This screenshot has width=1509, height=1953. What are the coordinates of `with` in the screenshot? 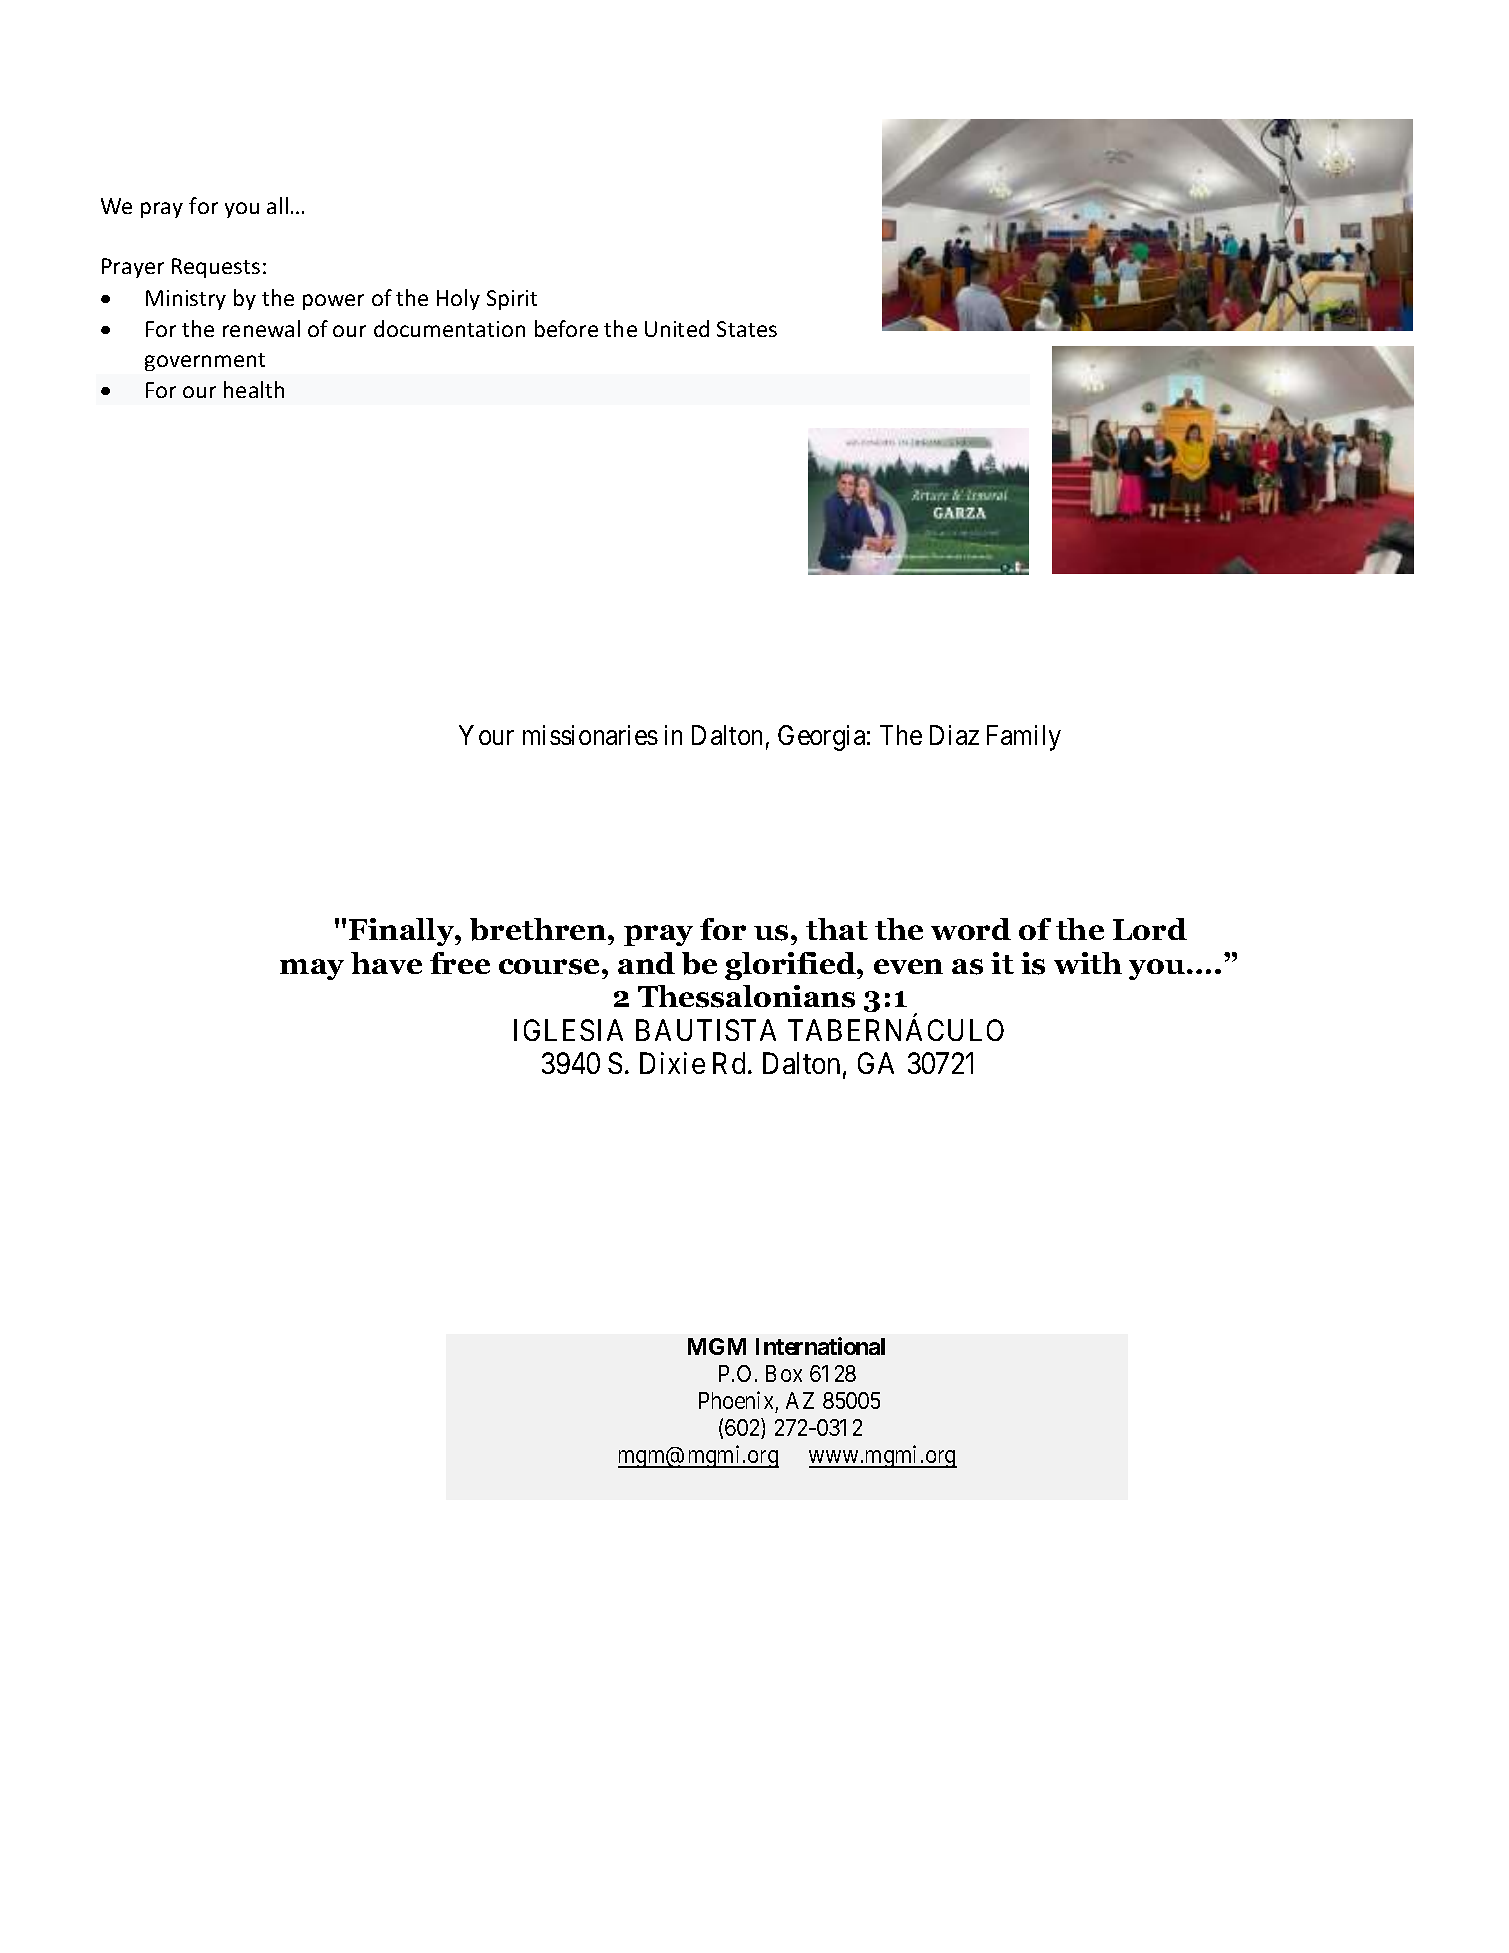 It's located at (1088, 963).
